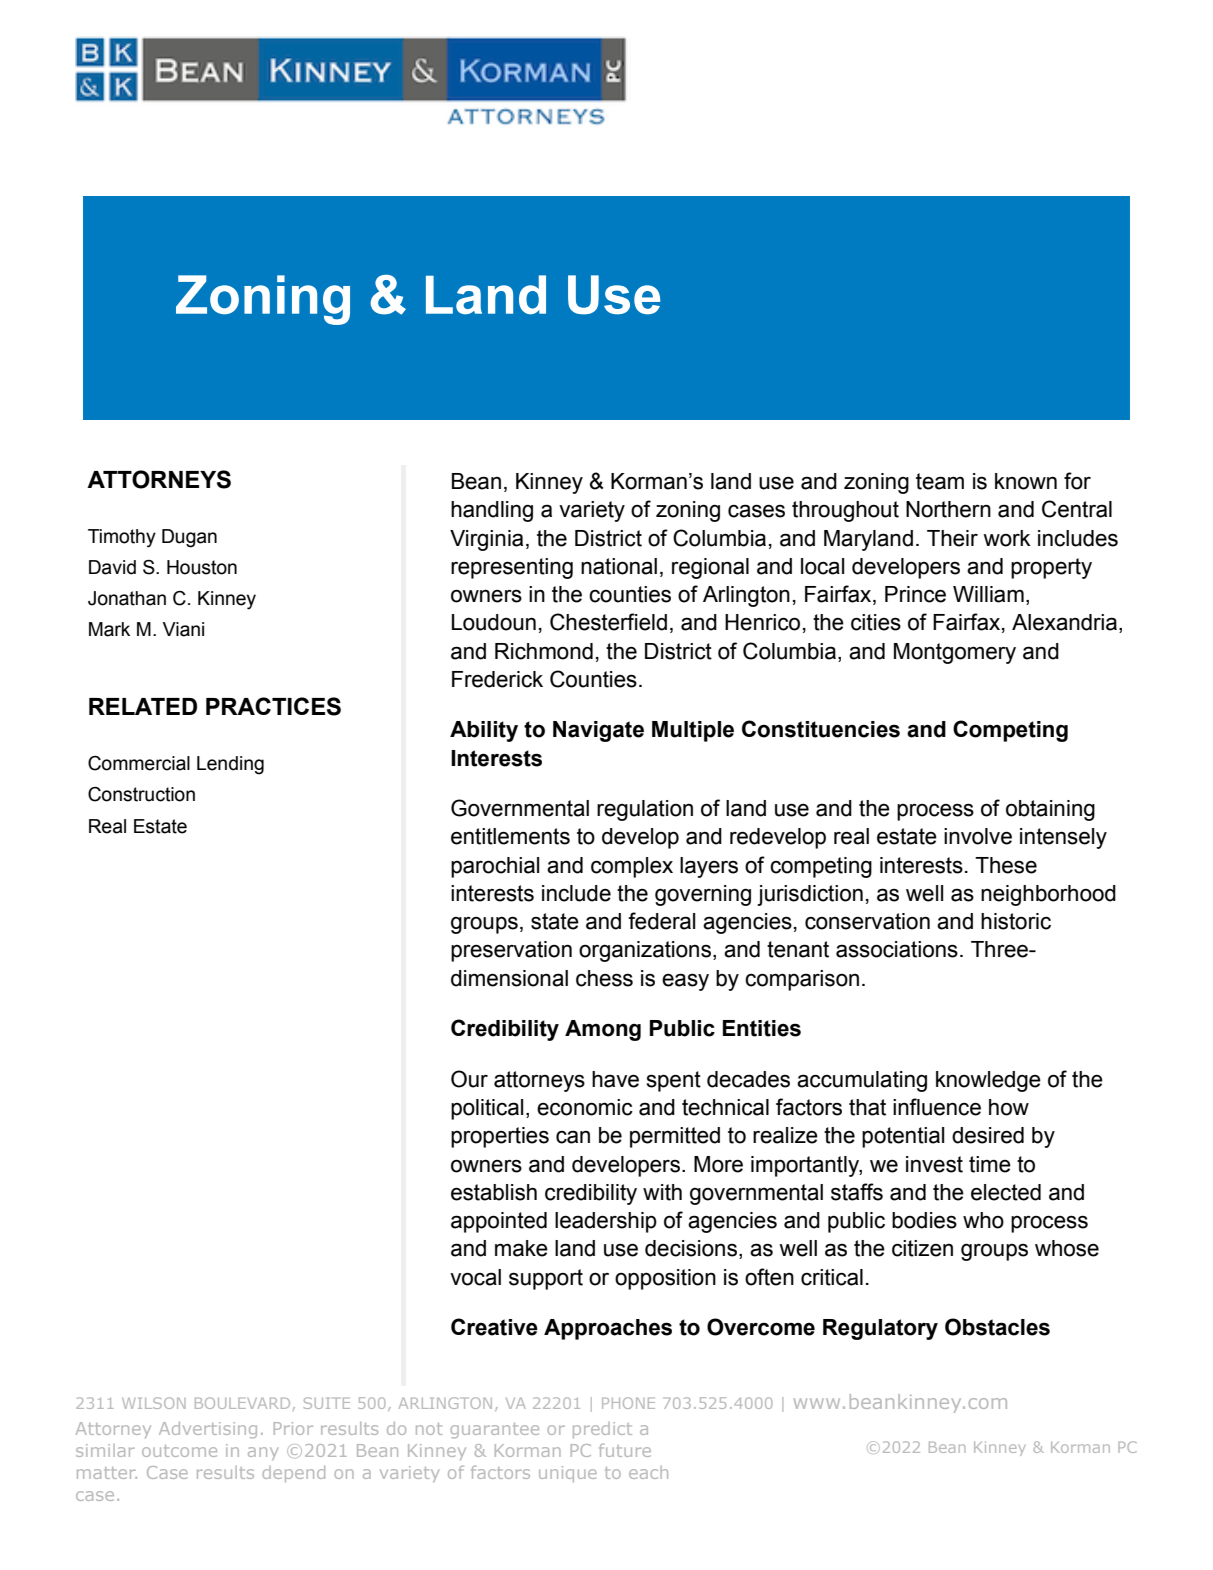 This document has width=1213, height=1570. What do you see at coordinates (208, 1430) in the document?
I see `Advertising` at bounding box center [208, 1430].
